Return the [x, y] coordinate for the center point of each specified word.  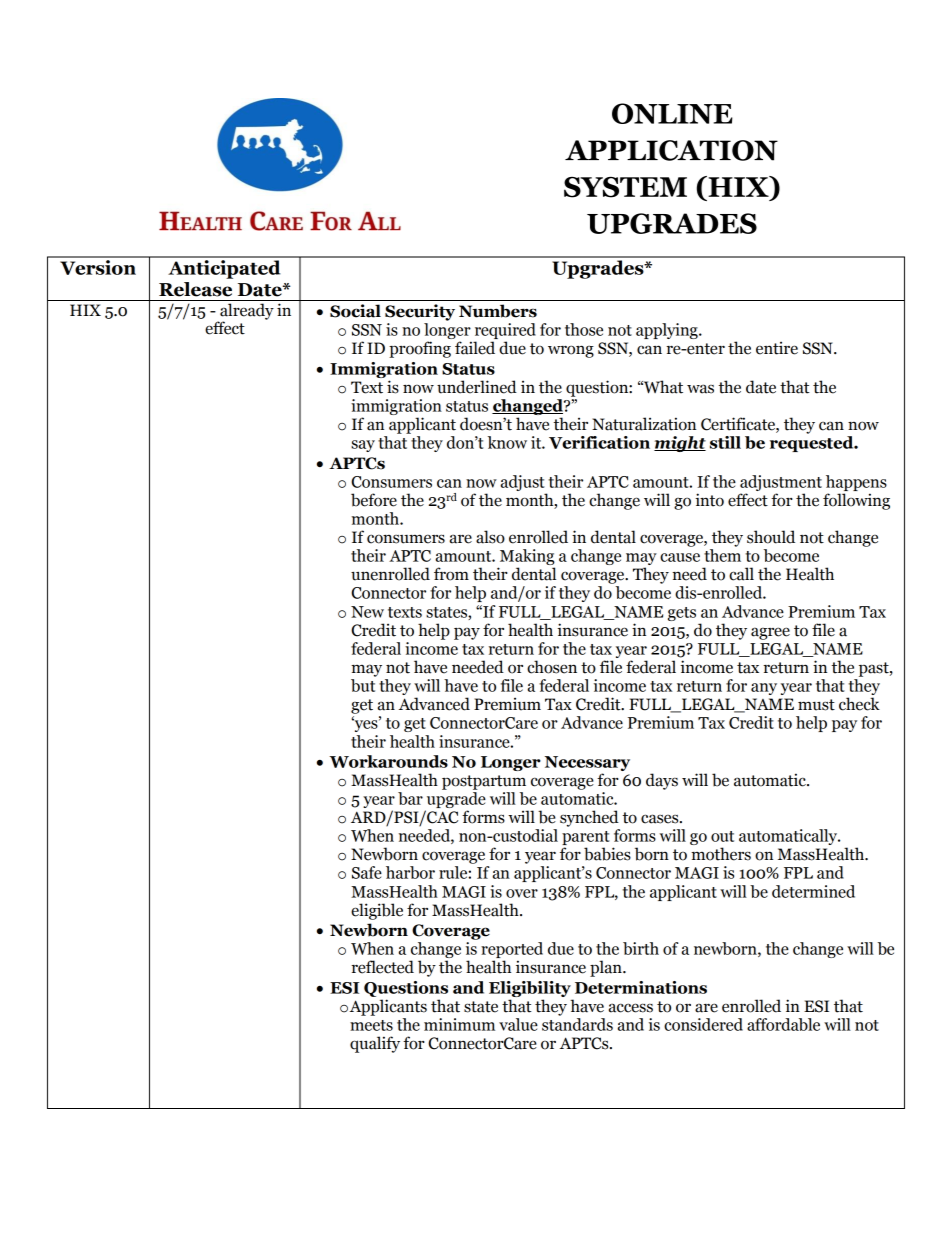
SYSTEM [625, 187]
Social [355, 311]
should [771, 537]
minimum [459, 1024]
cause [680, 557]
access [631, 1008]
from [451, 574]
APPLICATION [671, 150]
